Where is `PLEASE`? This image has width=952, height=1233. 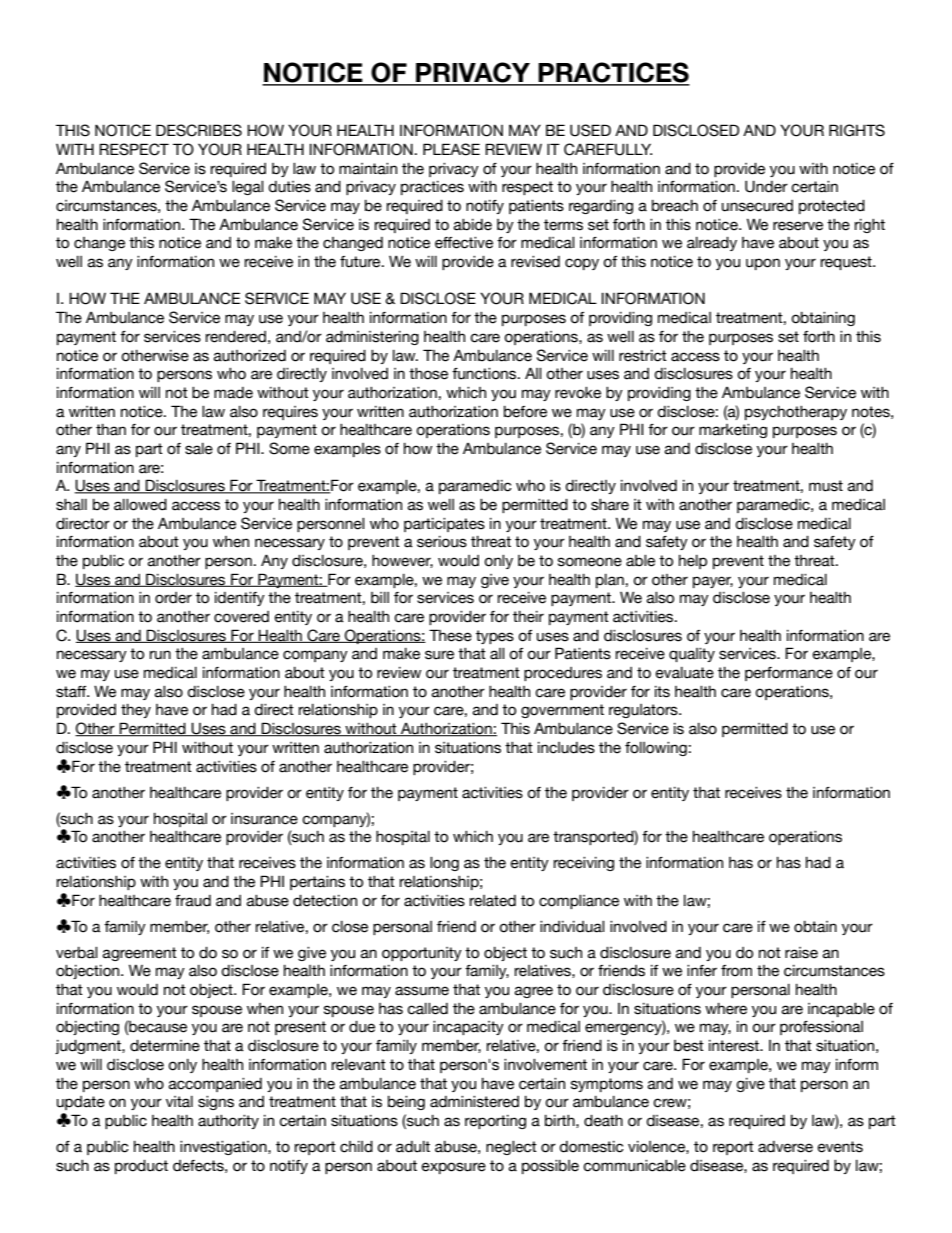 PLEASE is located at coordinates (451, 149).
